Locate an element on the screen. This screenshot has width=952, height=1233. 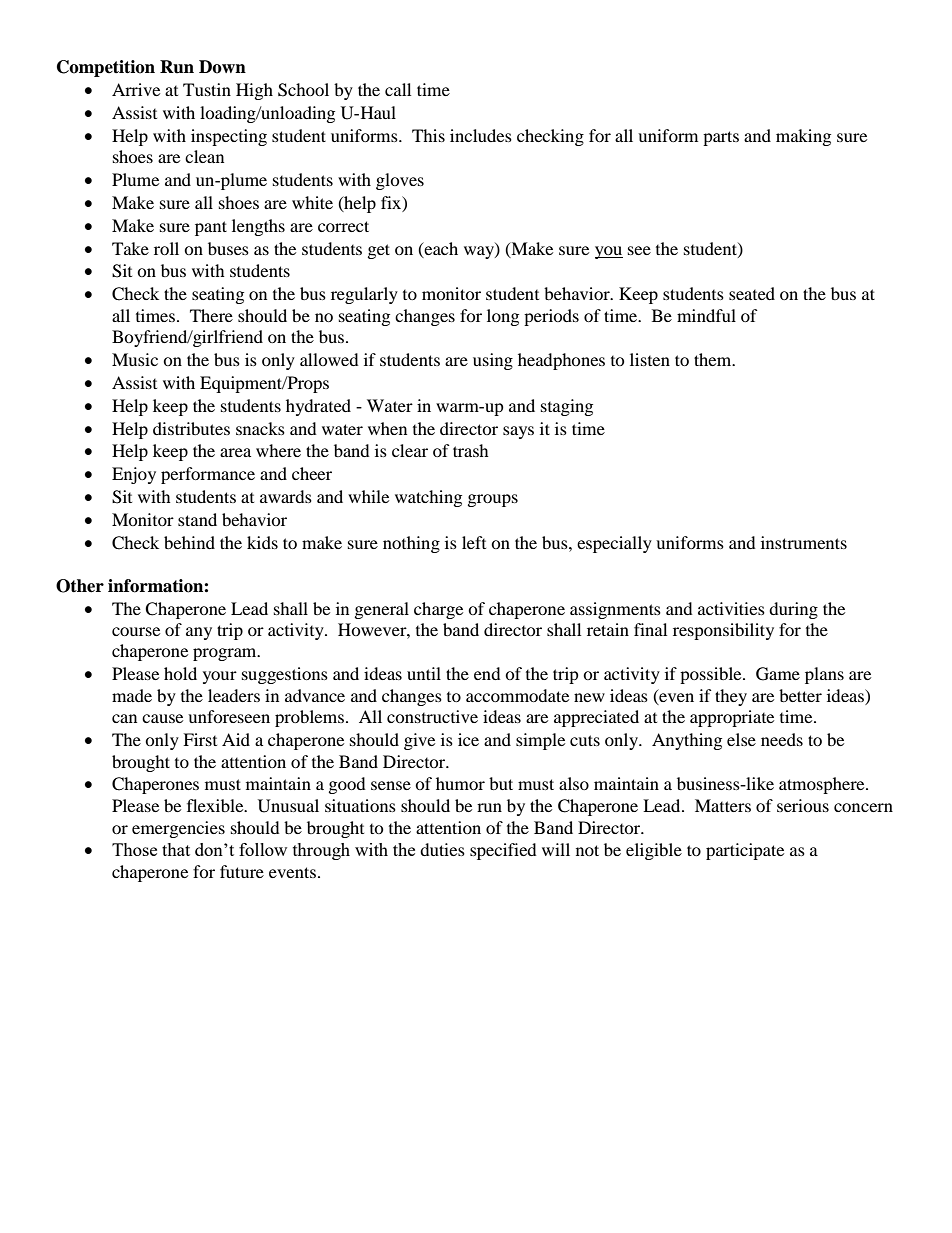
call is located at coordinates (398, 89).
